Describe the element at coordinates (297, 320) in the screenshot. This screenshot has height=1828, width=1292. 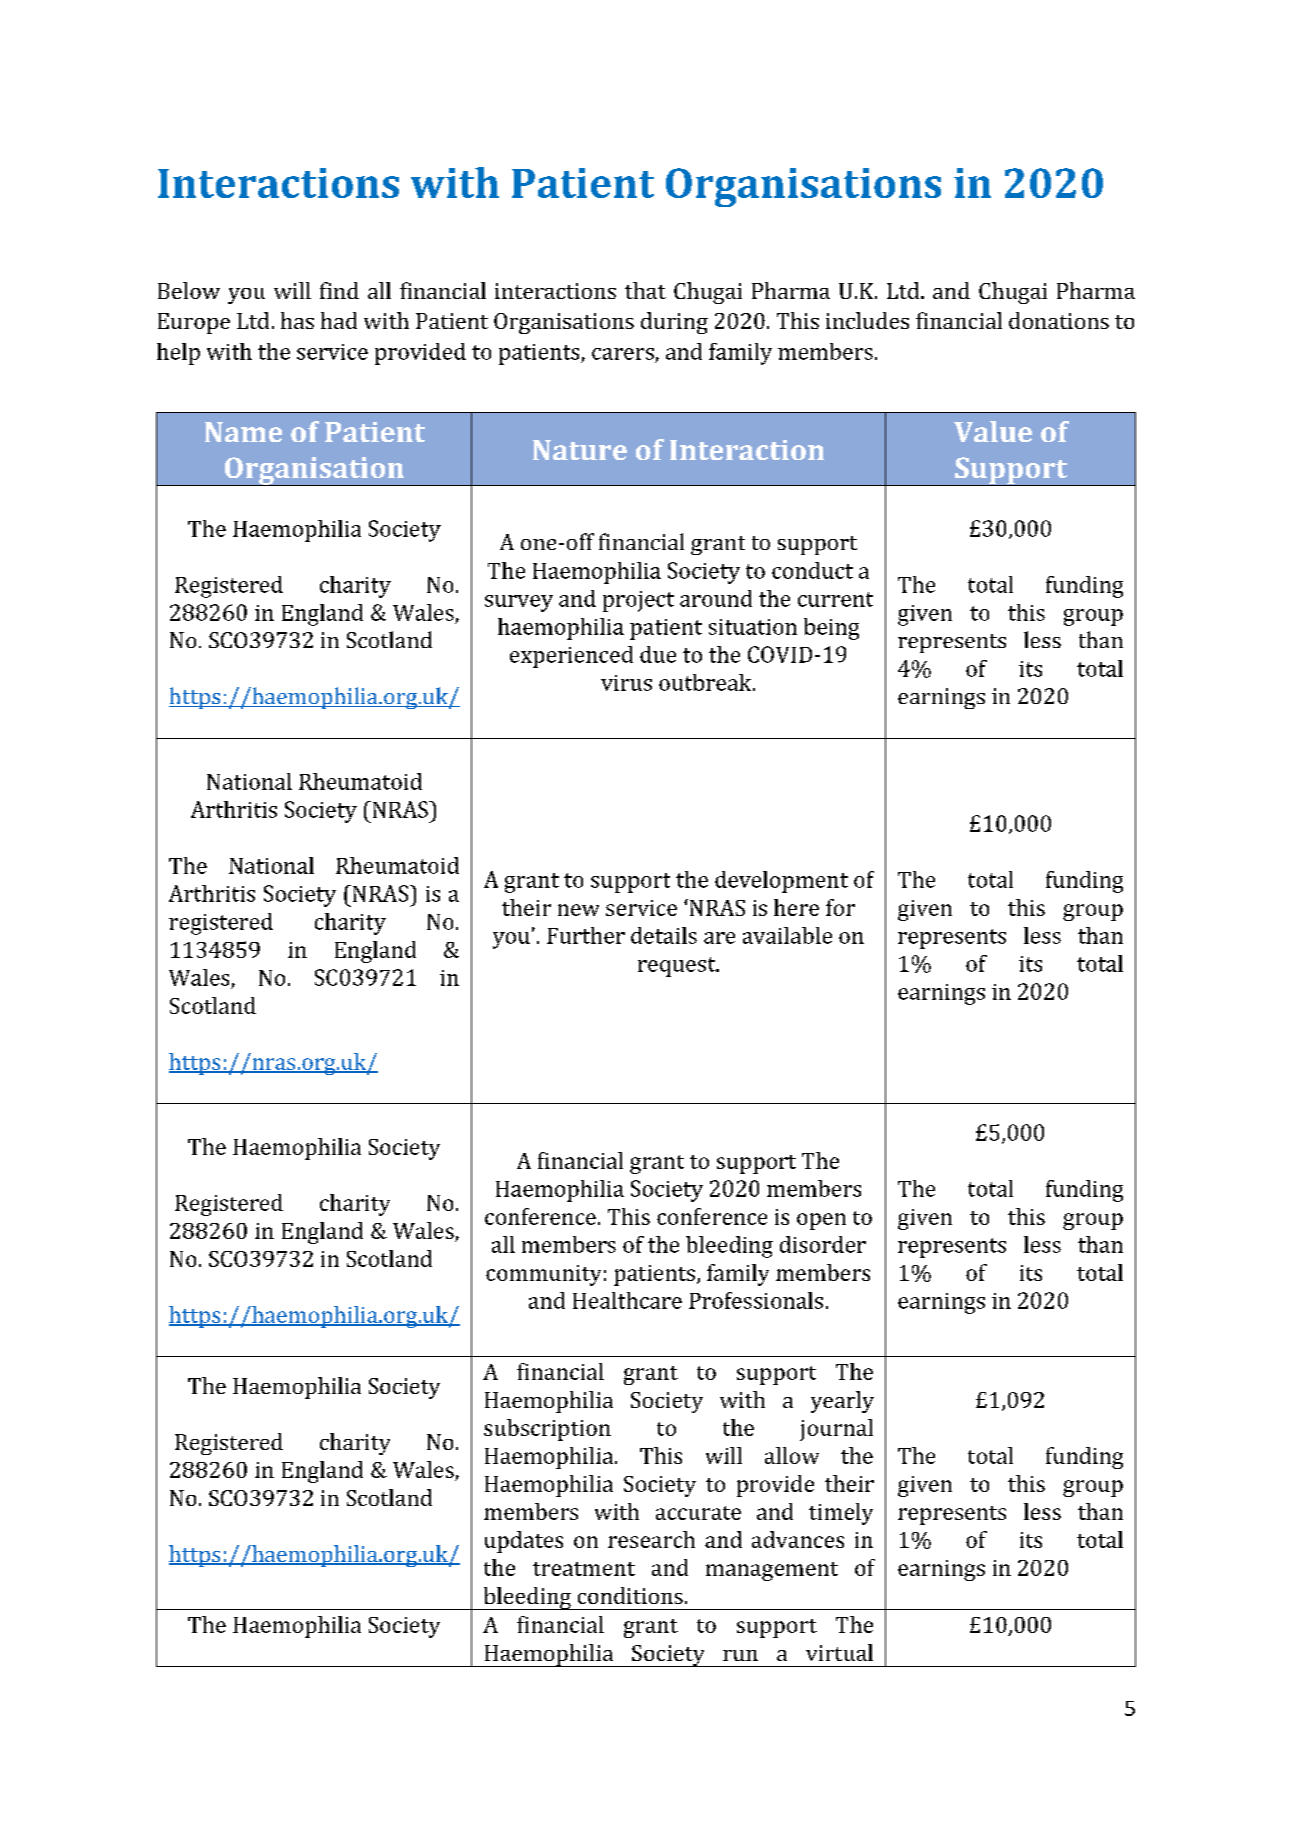
I see `has` at that location.
